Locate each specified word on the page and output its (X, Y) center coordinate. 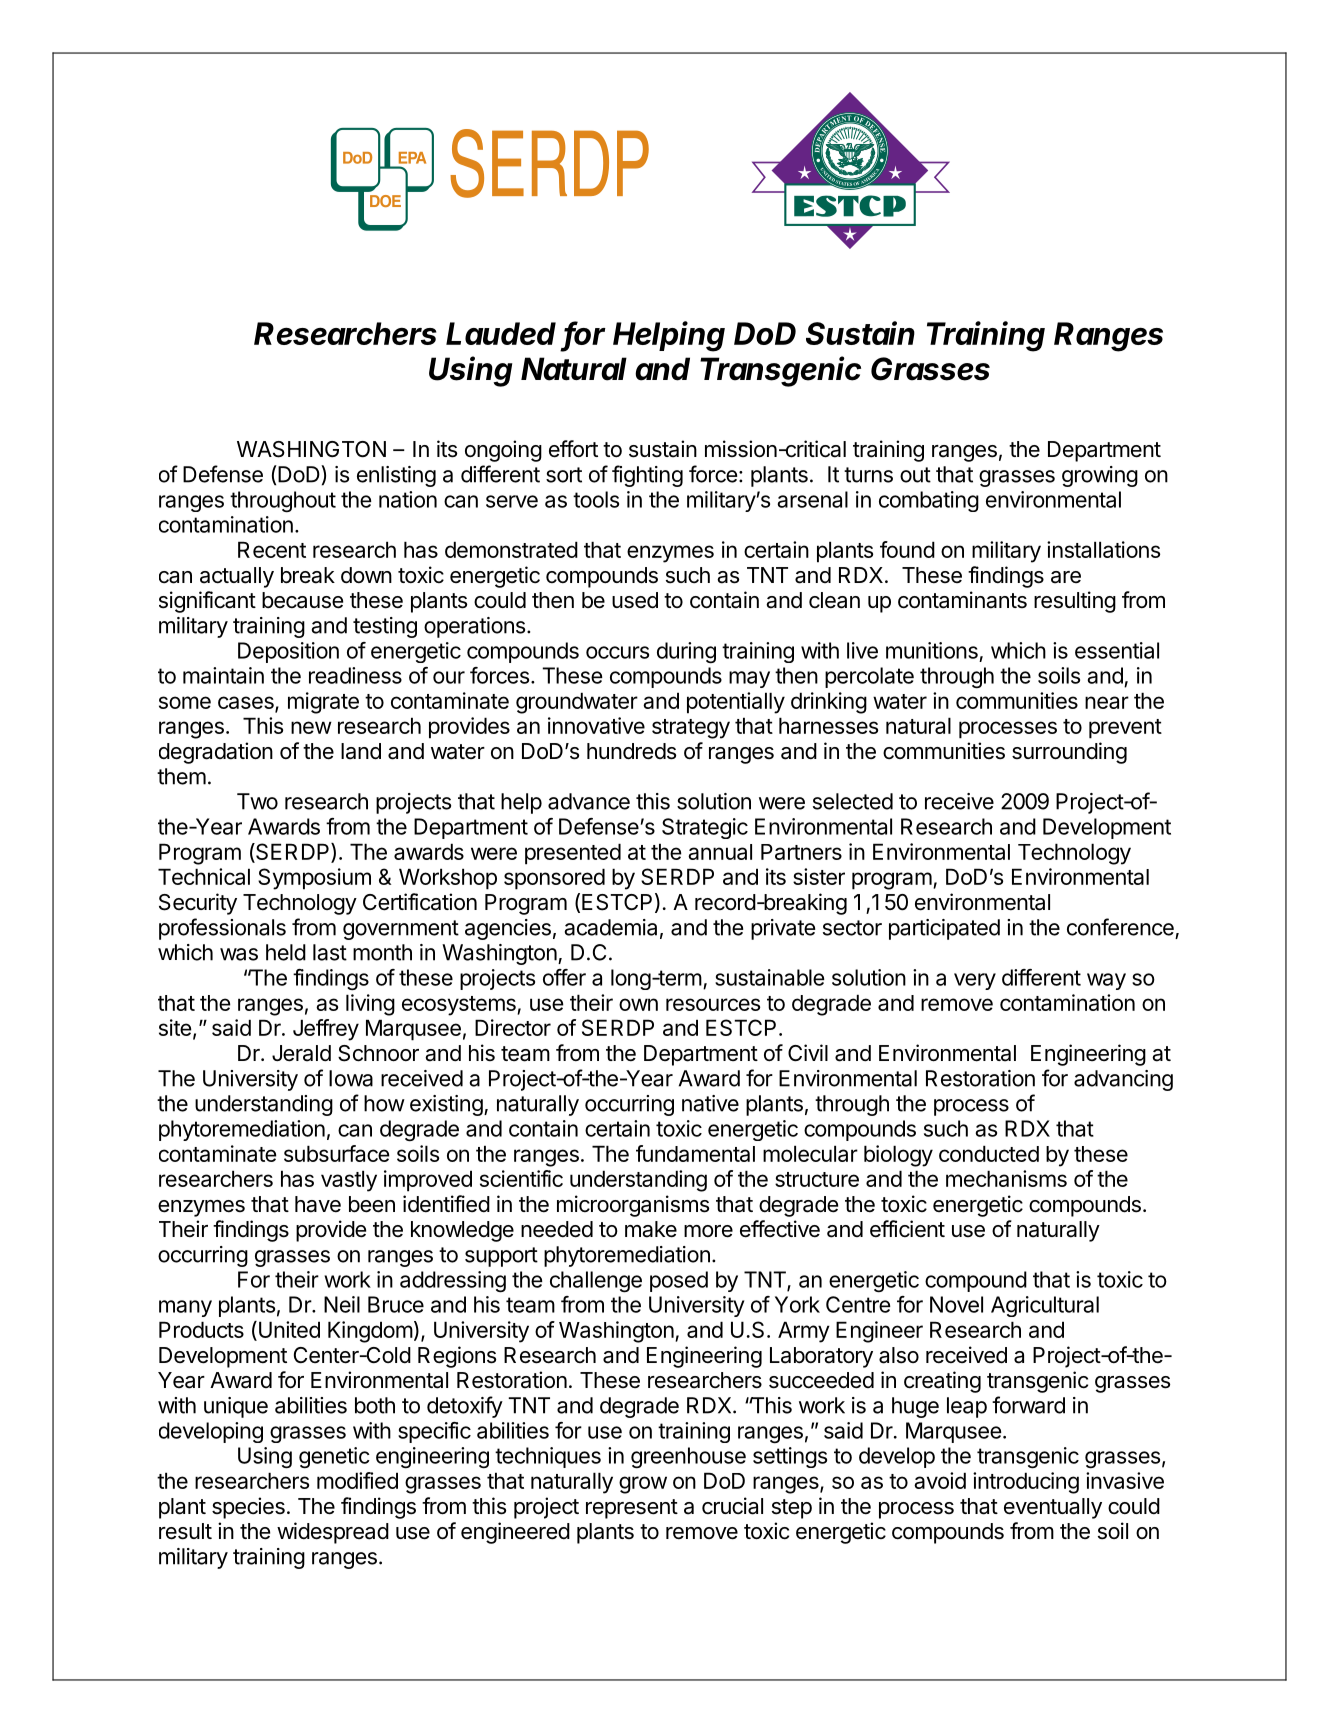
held (286, 952)
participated (944, 929)
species (248, 1508)
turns (868, 475)
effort (573, 449)
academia (610, 927)
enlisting (396, 476)
